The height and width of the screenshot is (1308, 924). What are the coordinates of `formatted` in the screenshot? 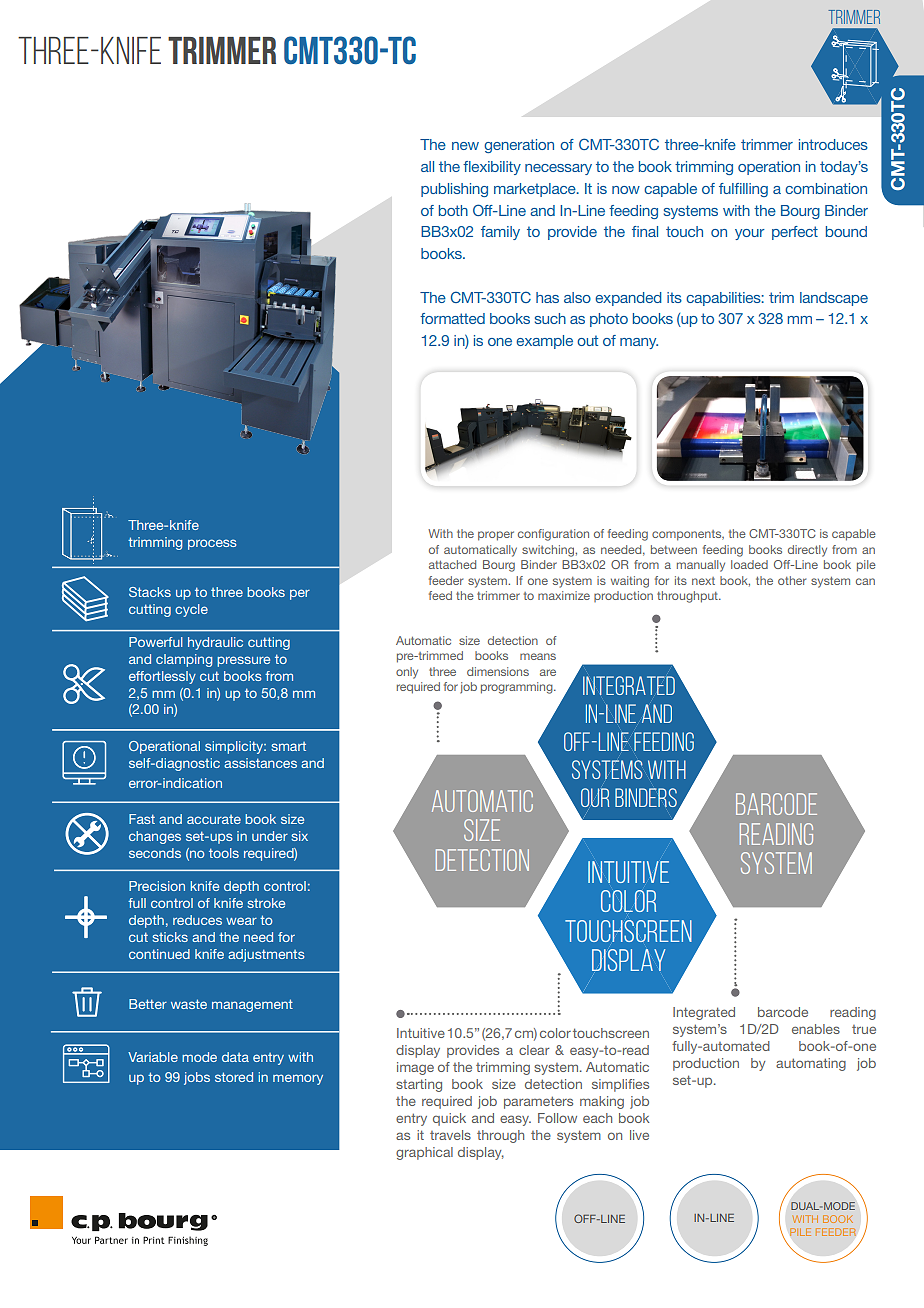 It's located at (452, 318).
